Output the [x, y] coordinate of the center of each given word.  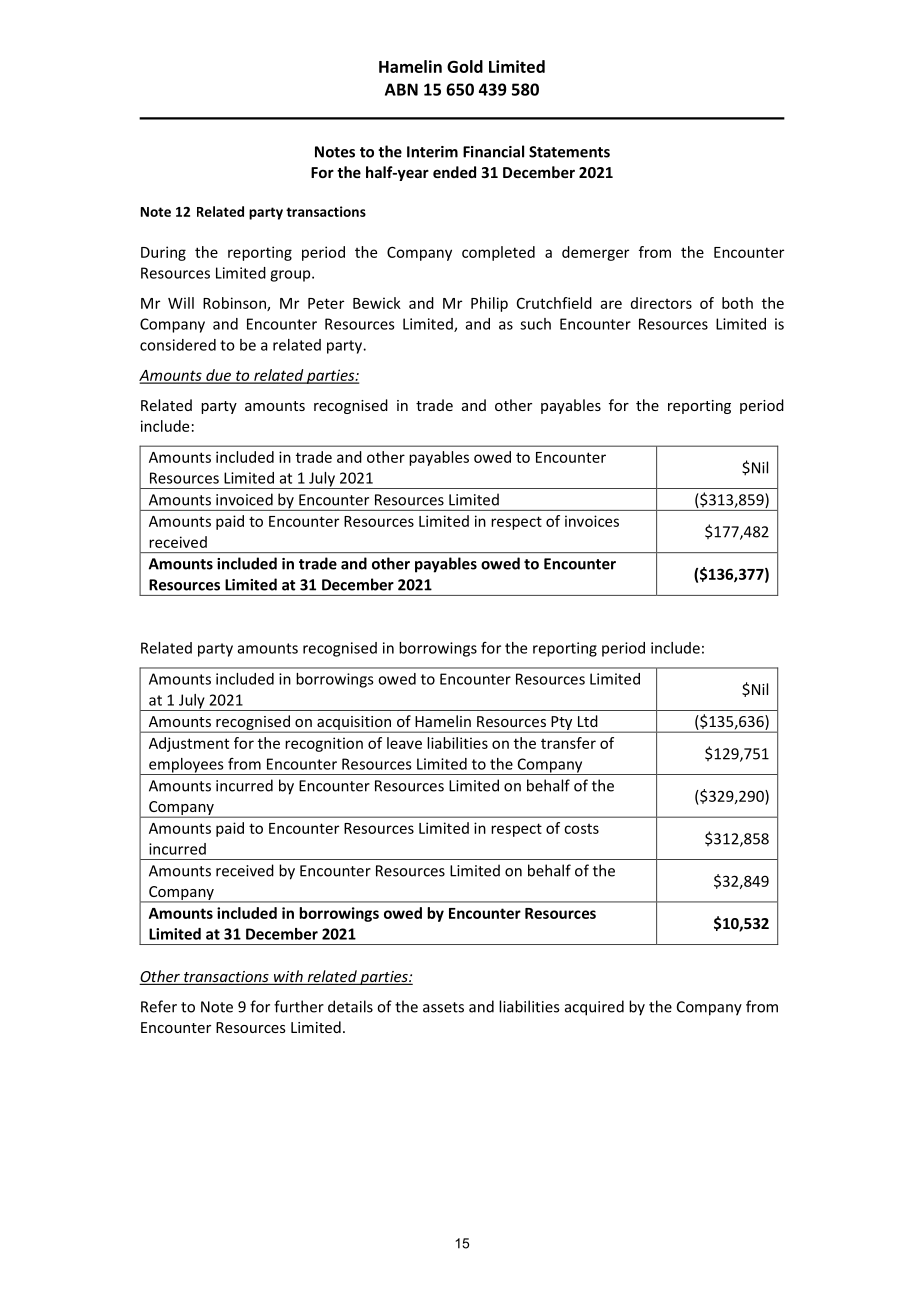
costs [581, 829]
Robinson [235, 304]
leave [404, 743]
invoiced [244, 499]
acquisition [354, 724]
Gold [465, 66]
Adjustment [189, 744]
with [288, 977]
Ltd [588, 721]
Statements [569, 152]
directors [661, 303]
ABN [401, 89]
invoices [592, 521]
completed [498, 253]
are [611, 304]
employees [186, 766]
